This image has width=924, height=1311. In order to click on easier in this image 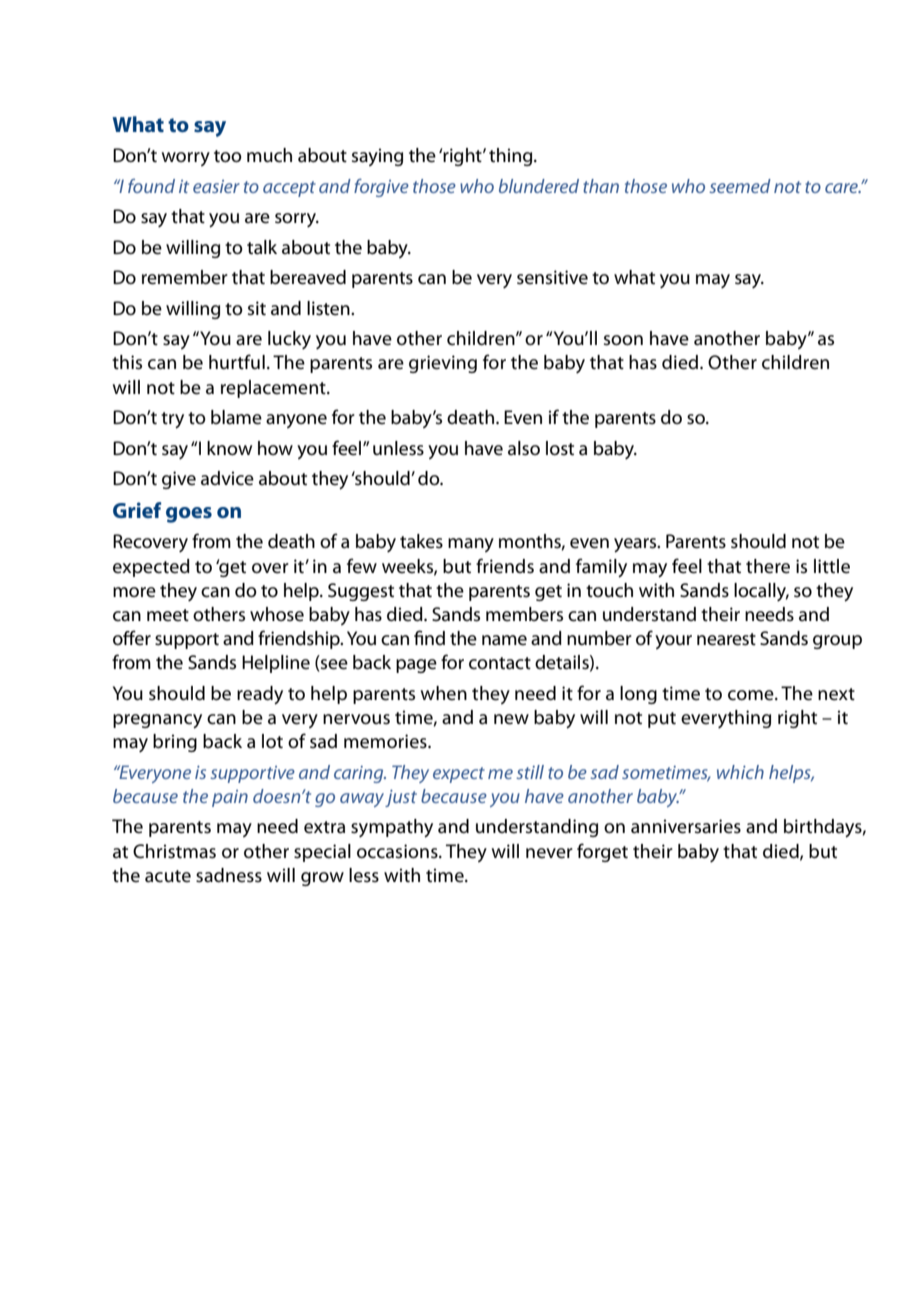, I will do `click(216, 186)`.
